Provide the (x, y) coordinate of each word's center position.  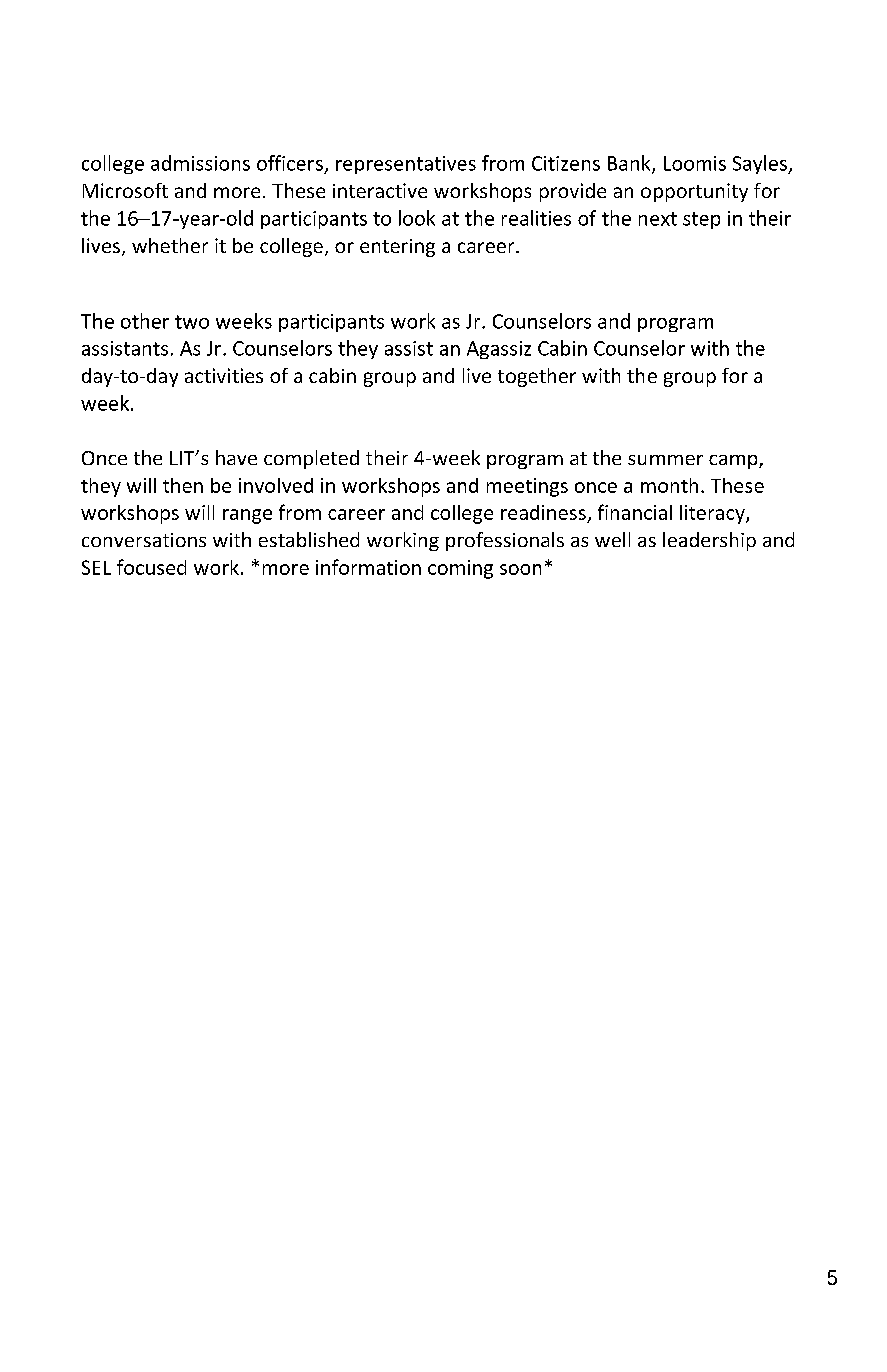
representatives (406, 165)
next (658, 219)
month (669, 485)
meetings (527, 487)
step (701, 220)
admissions (200, 163)
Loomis (695, 163)
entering (397, 248)
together (537, 377)
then (183, 485)
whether (170, 245)
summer (665, 460)
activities (224, 375)
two (192, 322)
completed (311, 459)
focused (151, 567)
